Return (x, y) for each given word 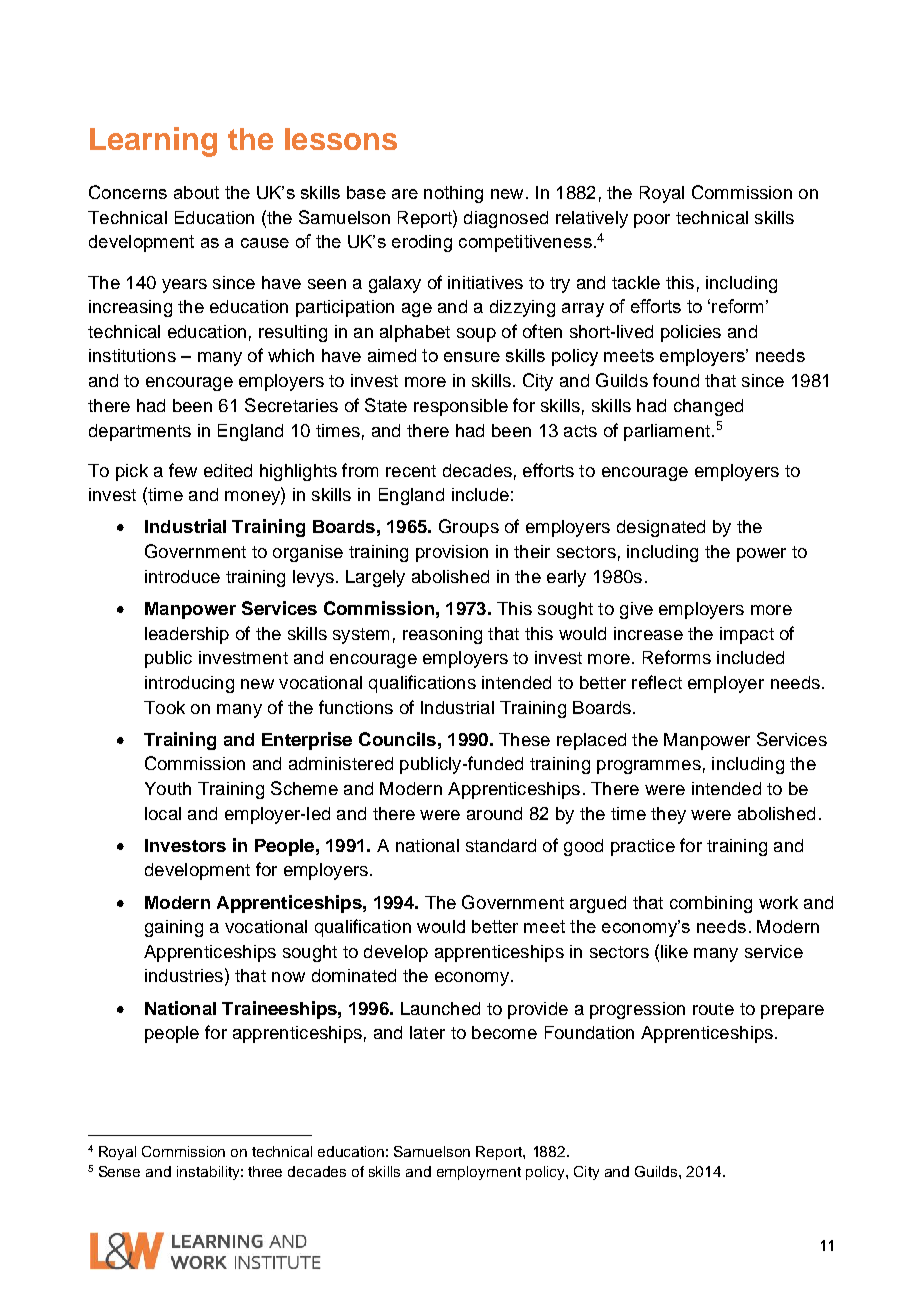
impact (747, 635)
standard (501, 845)
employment (479, 1173)
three (265, 1171)
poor (652, 221)
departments (140, 432)
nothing (453, 194)
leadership (187, 635)
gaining (174, 928)
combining (711, 904)
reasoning (442, 635)
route (713, 1009)
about (196, 192)
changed (708, 407)
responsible (461, 407)
